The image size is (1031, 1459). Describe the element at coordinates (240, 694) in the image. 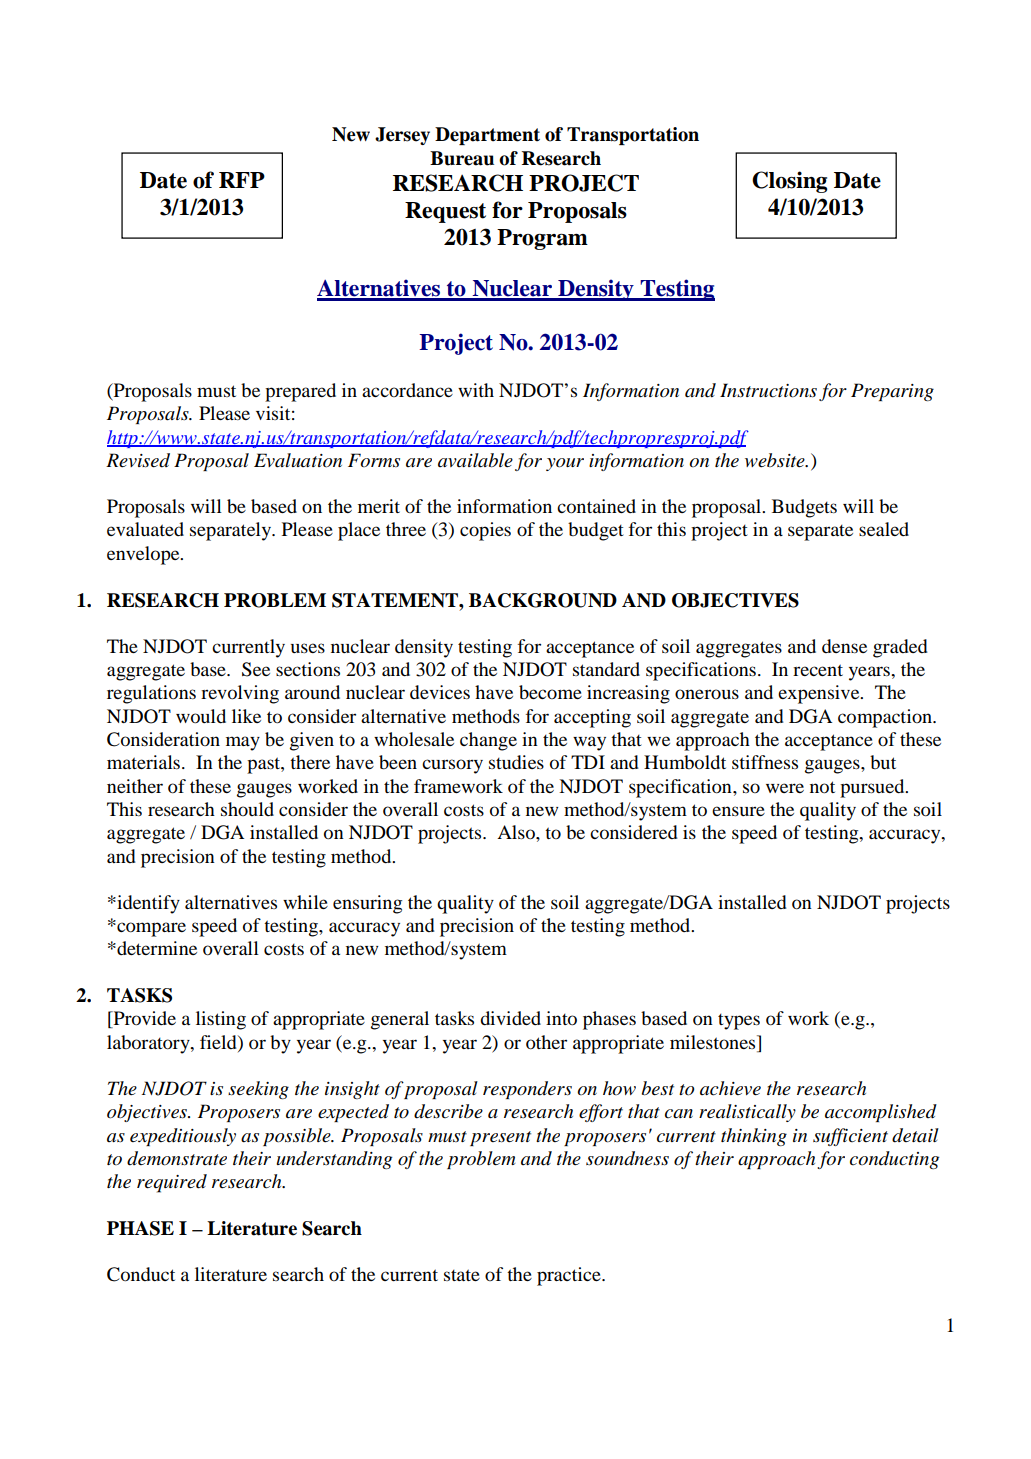

I see `revolving` at that location.
